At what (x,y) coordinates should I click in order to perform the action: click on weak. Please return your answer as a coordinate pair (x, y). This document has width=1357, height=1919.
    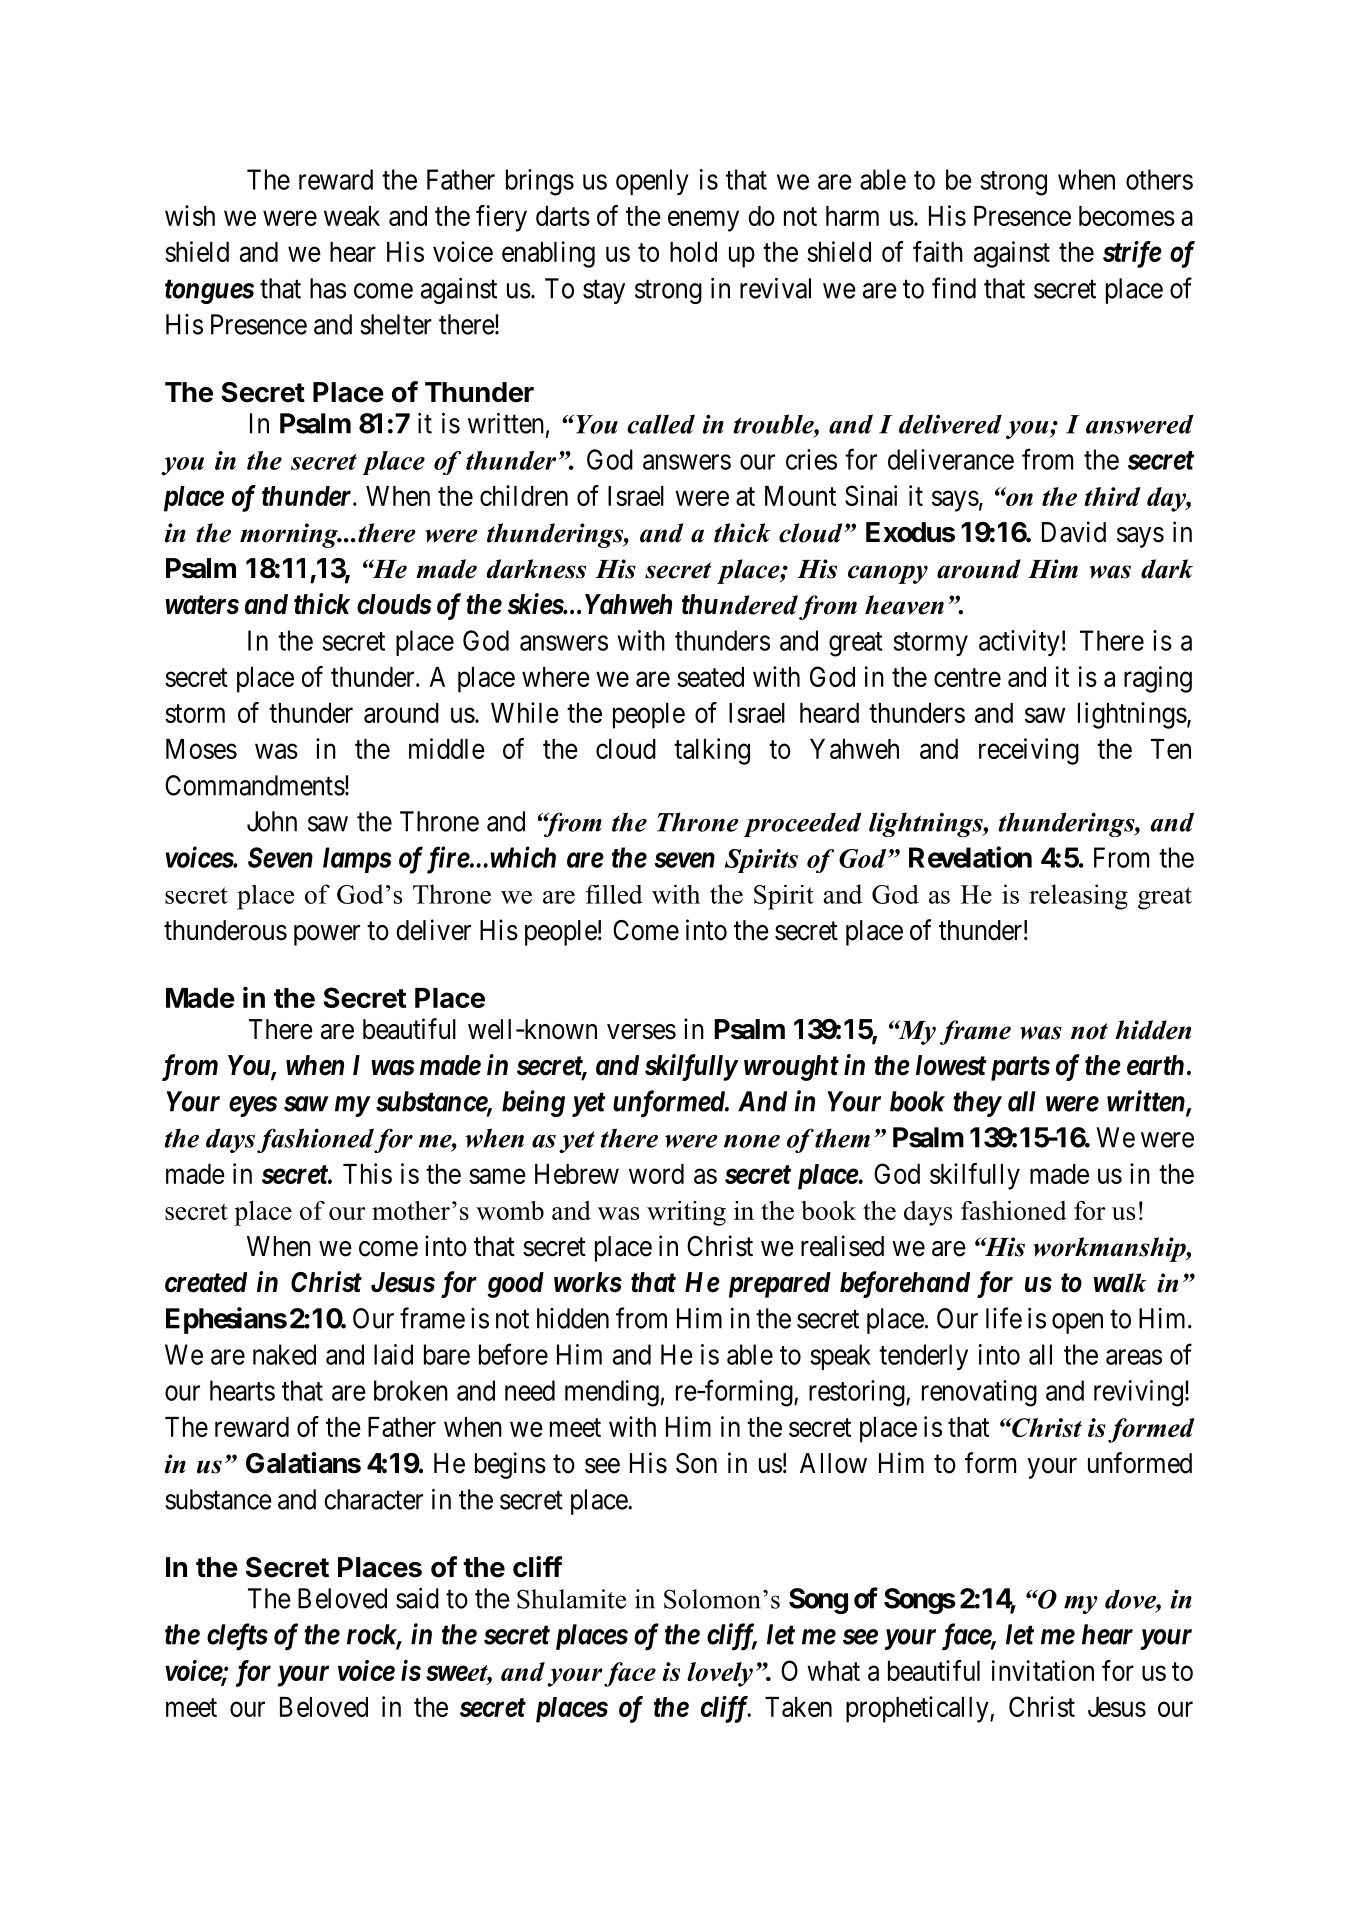
    Looking at the image, I should click on (352, 216).
